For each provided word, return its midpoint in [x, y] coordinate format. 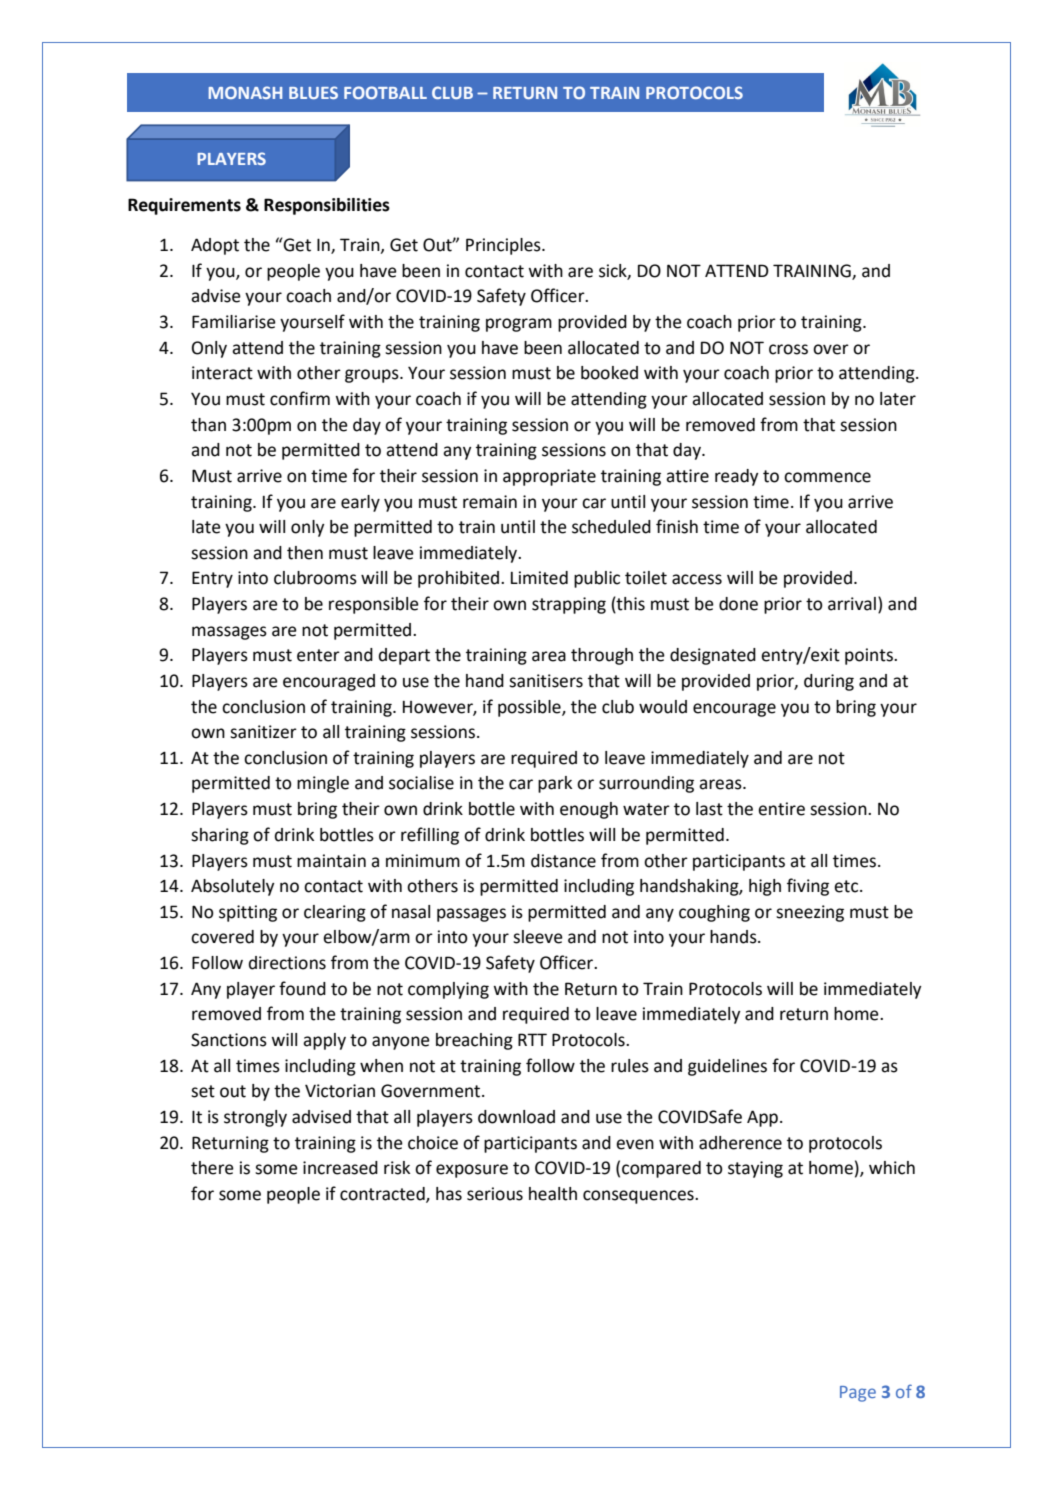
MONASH [245, 92]
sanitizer [263, 732]
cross [788, 349]
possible [530, 708]
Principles [504, 246]
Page [858, 1394]
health [553, 1194]
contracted [383, 1195]
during [829, 682]
